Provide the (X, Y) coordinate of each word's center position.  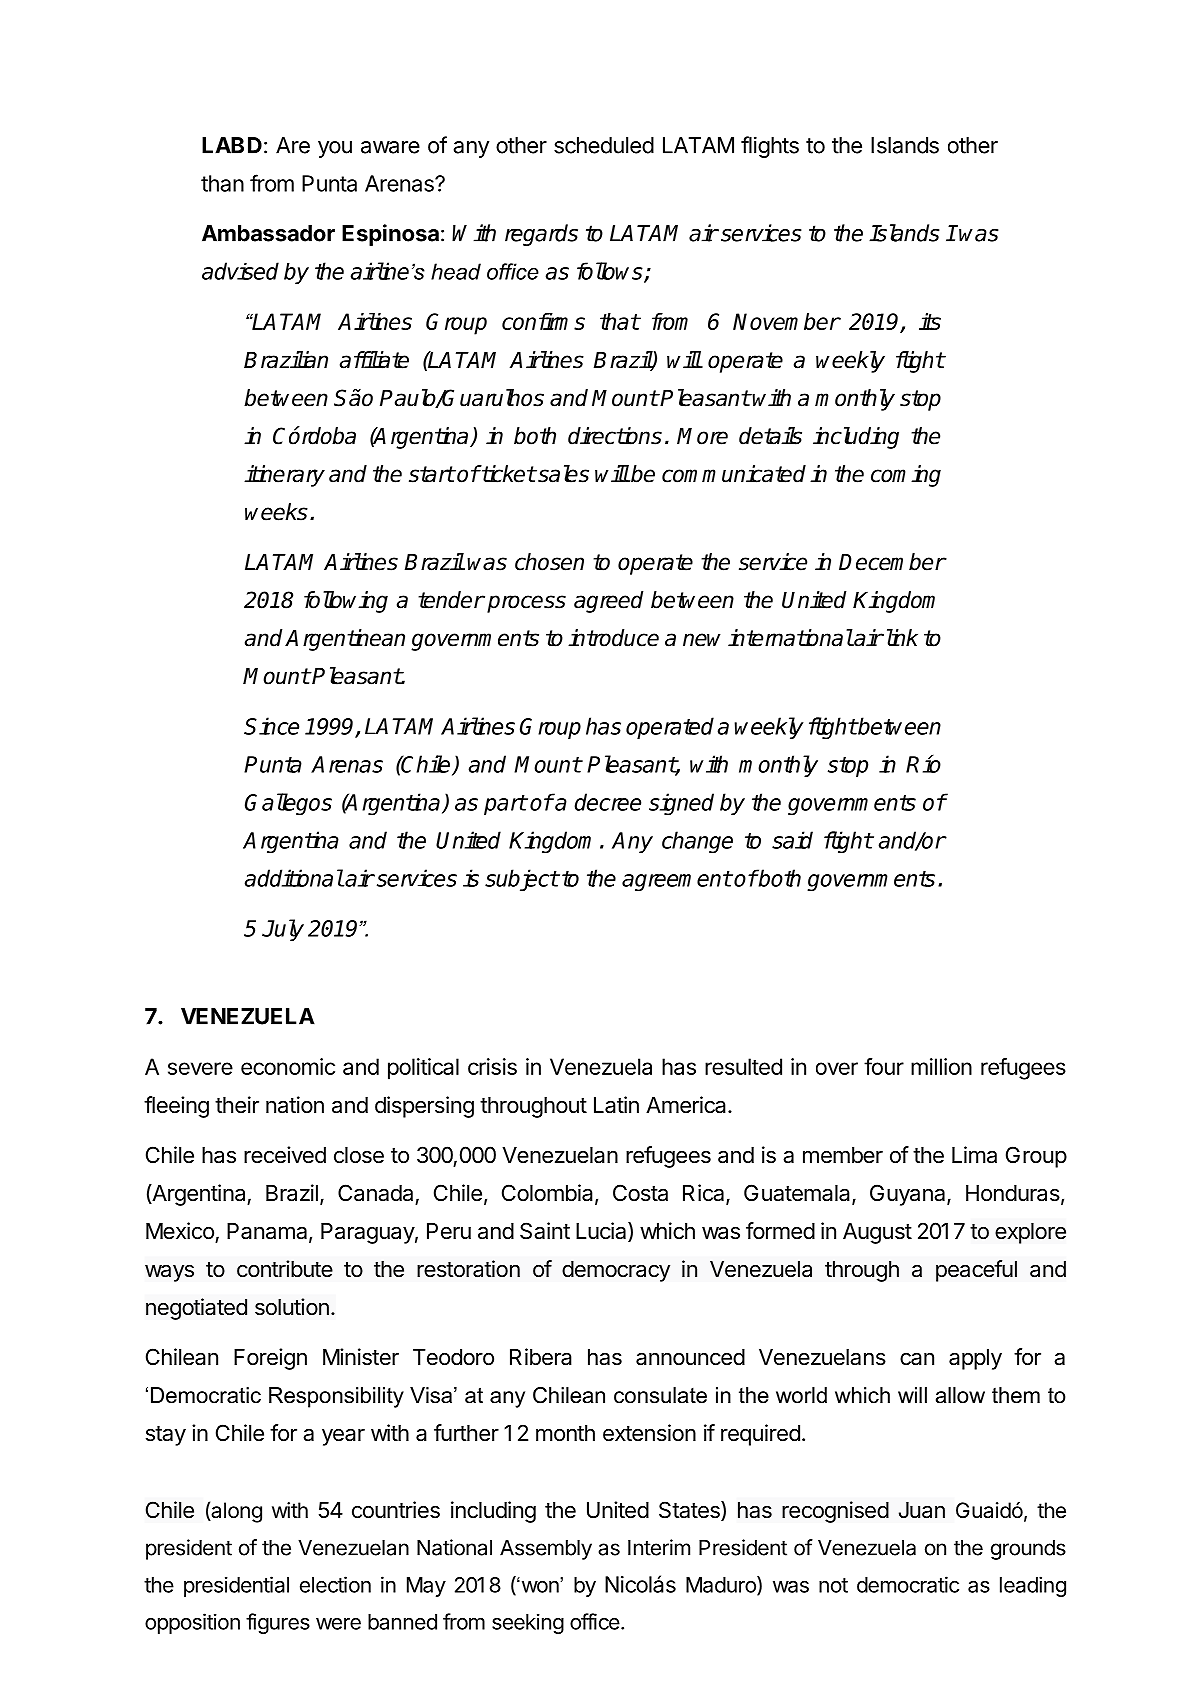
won (539, 1586)
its (930, 321)
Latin (616, 1105)
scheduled (604, 145)
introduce (613, 638)
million (941, 1066)
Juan (922, 1510)
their (237, 1105)
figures (278, 1623)
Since (271, 726)
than (222, 183)
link (900, 637)
